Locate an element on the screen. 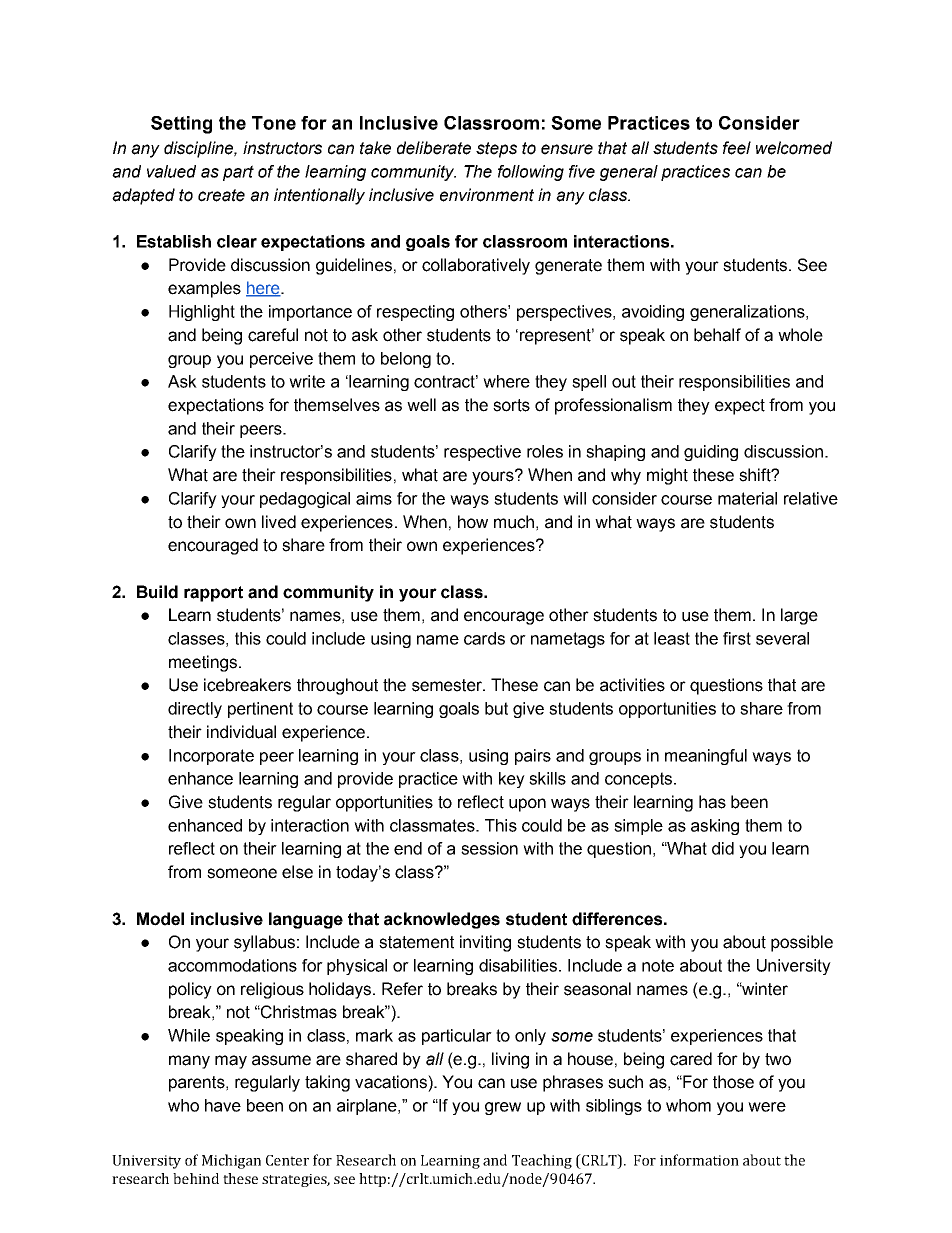  meetings is located at coordinates (203, 663).
